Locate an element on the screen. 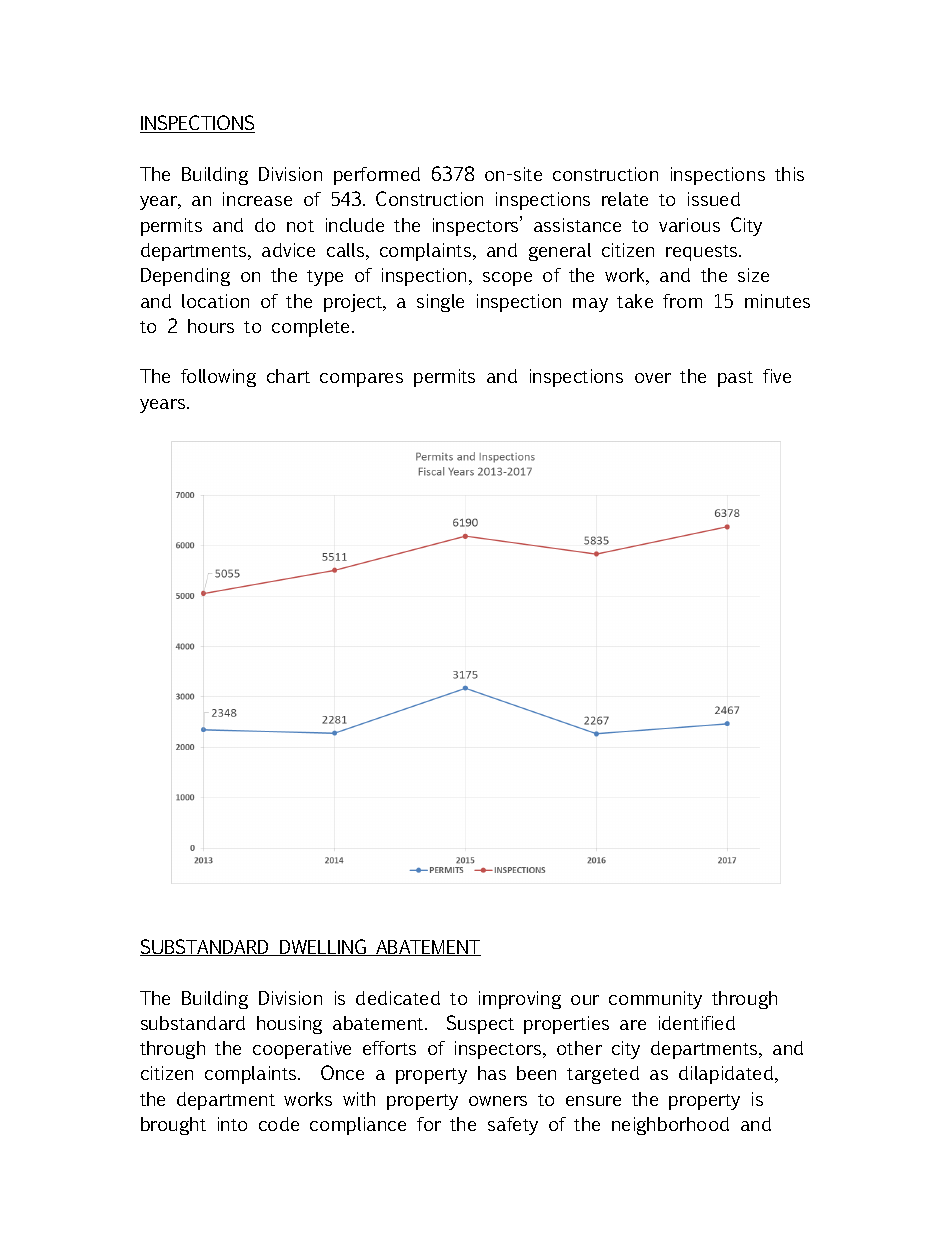  over is located at coordinates (653, 378).
